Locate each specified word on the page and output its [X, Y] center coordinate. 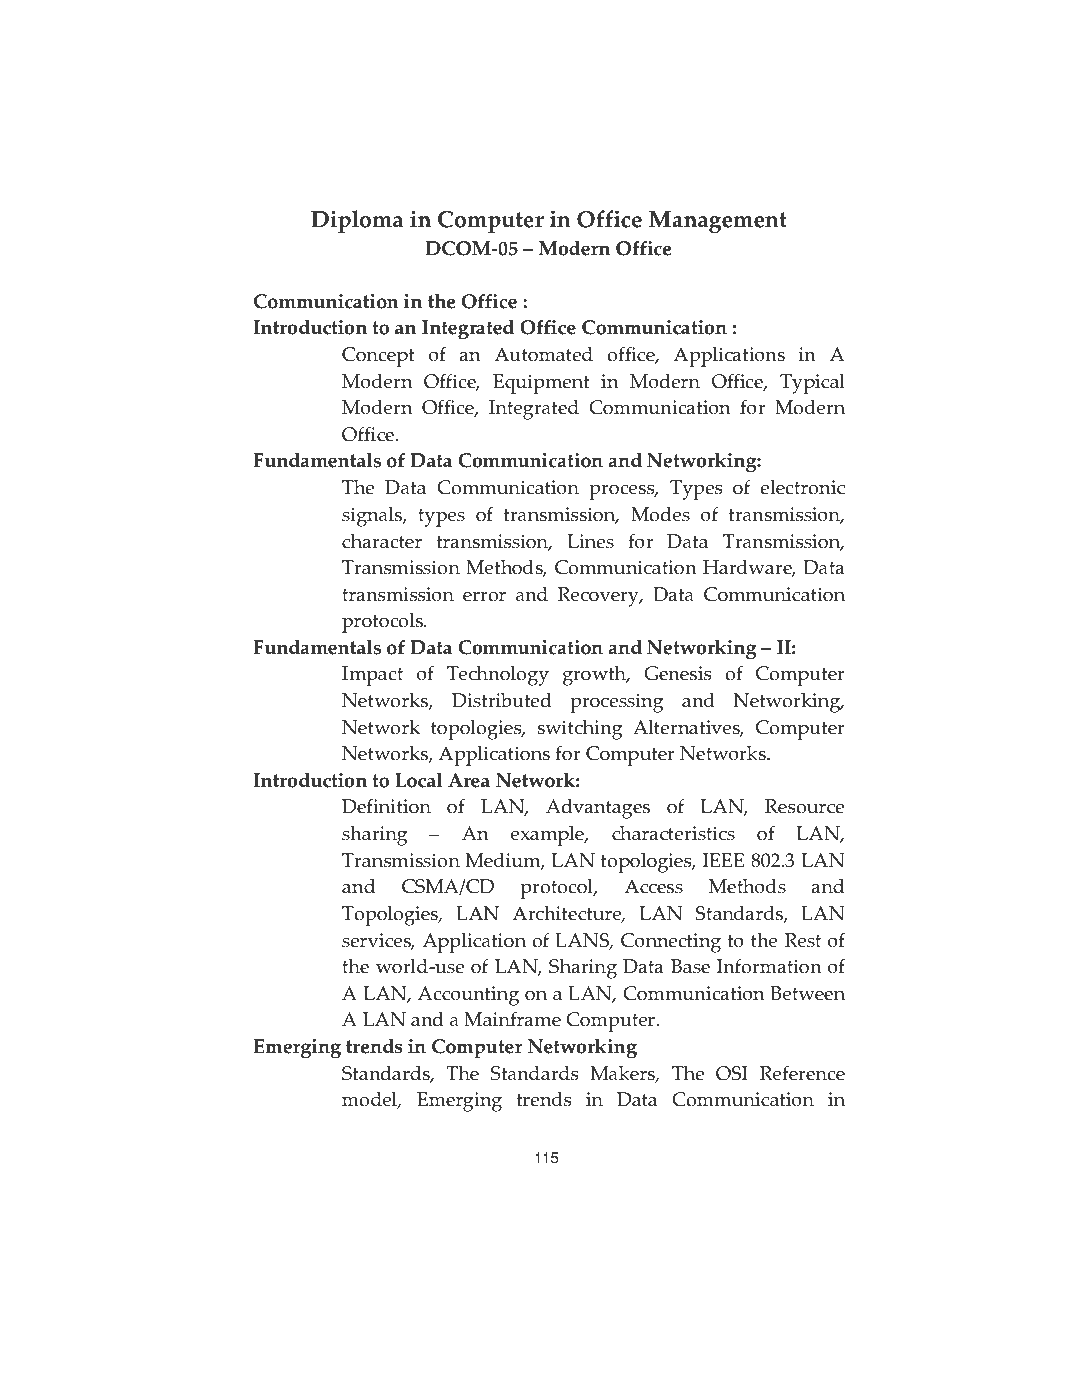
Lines [590, 541]
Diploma [357, 221]
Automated [543, 354]
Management [718, 222]
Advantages [598, 809]
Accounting [468, 996]
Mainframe [512, 1019]
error [484, 596]
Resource [804, 806]
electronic [802, 487]
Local [419, 780]
